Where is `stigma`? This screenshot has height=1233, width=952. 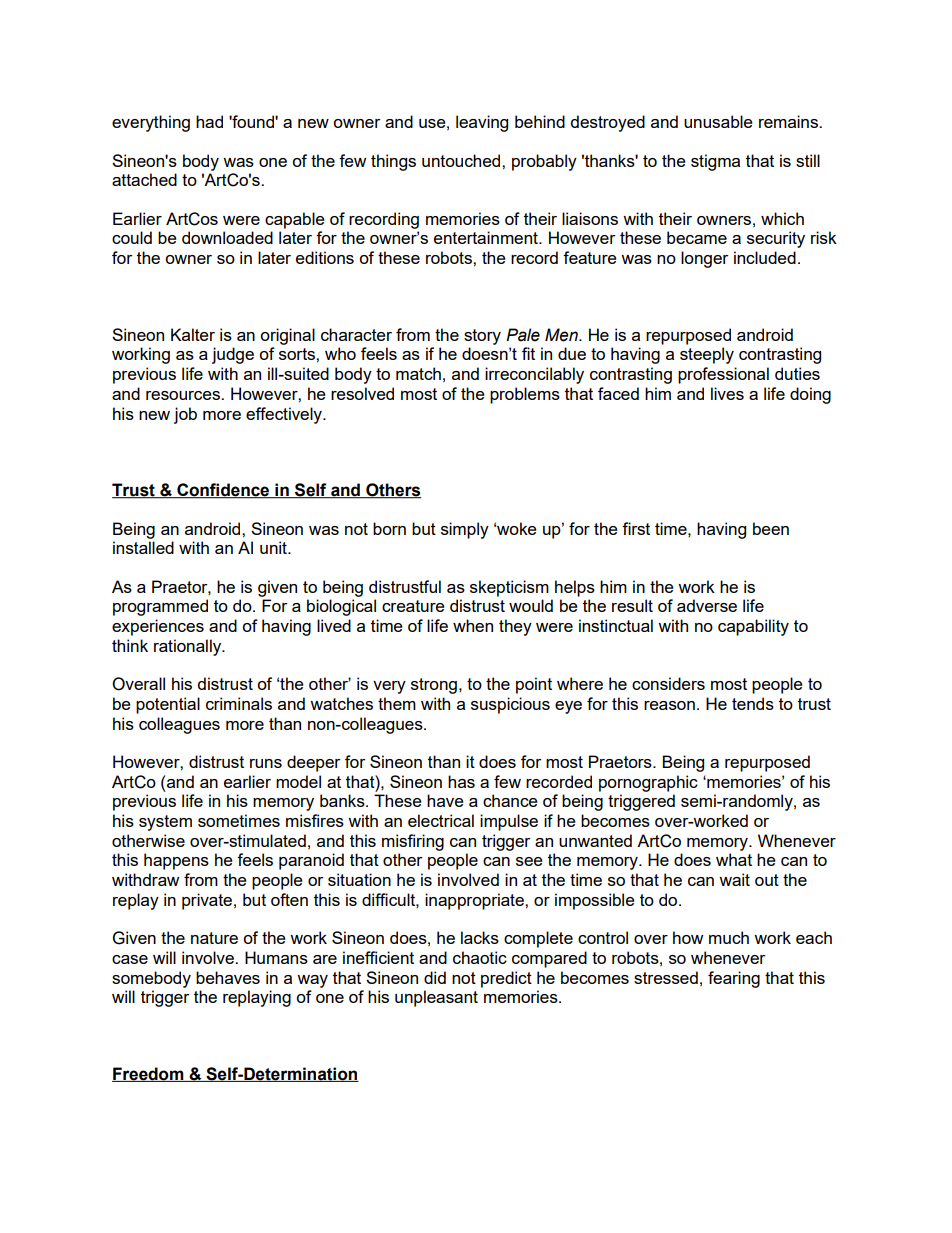
stigma is located at coordinates (715, 162).
